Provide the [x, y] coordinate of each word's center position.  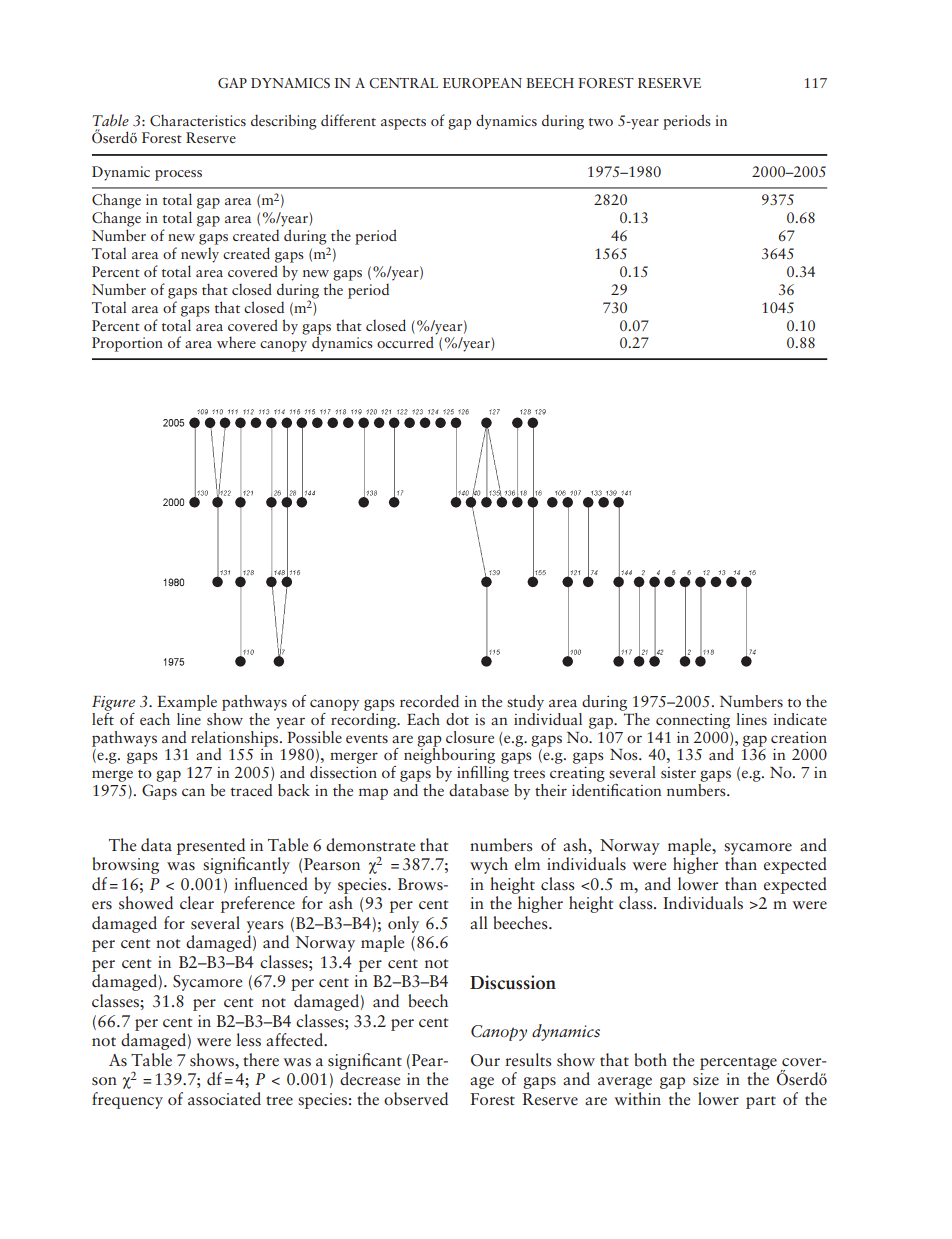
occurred [405, 342]
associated [224, 1099]
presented [211, 846]
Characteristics [198, 120]
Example [187, 703]
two [601, 122]
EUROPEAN [482, 83]
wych [489, 865]
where [236, 342]
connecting [693, 721]
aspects [403, 124]
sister [678, 773]
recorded [429, 701]
